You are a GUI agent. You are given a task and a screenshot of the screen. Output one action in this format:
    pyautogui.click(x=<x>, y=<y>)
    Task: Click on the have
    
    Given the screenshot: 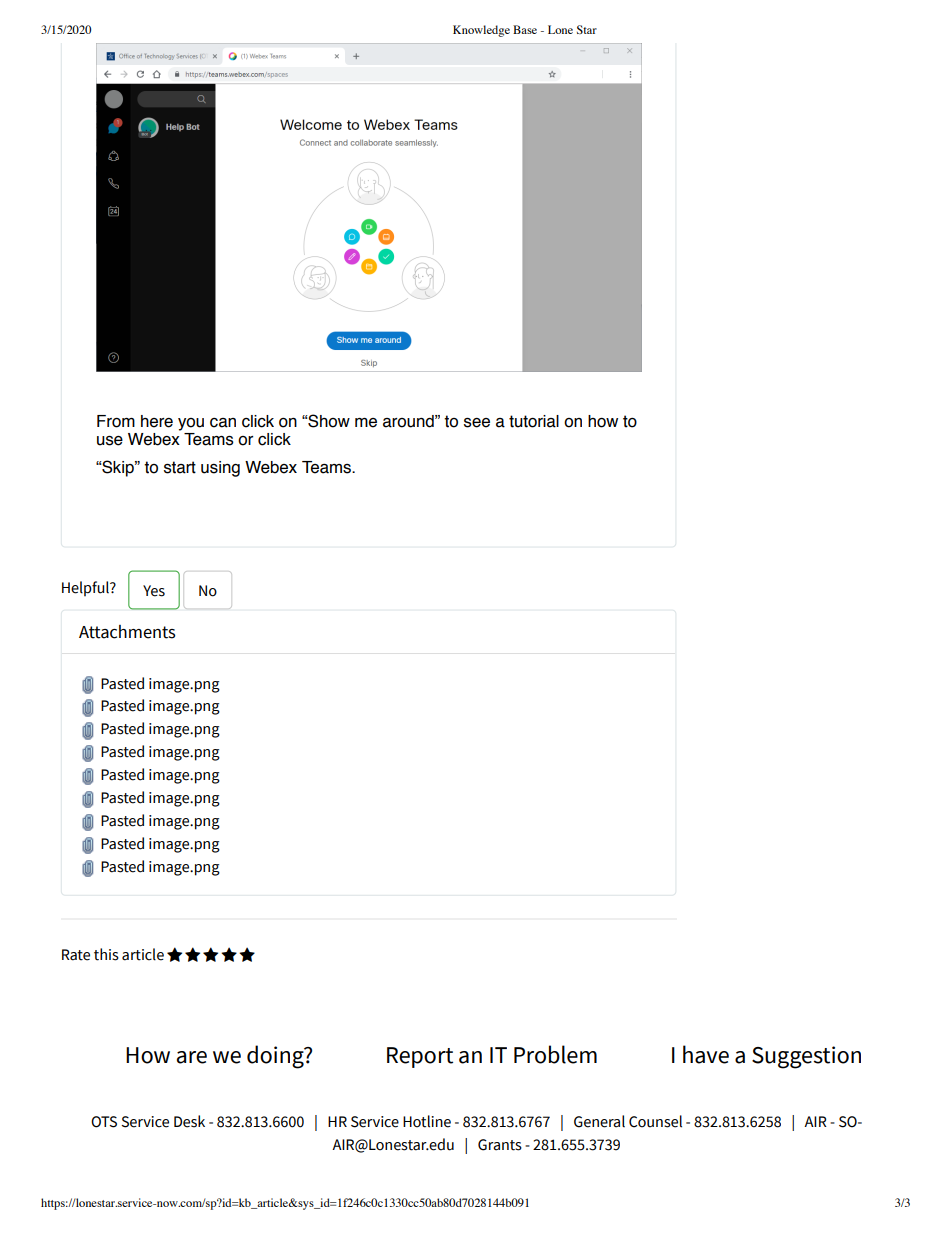 What is the action you would take?
    pyautogui.click(x=706, y=1054)
